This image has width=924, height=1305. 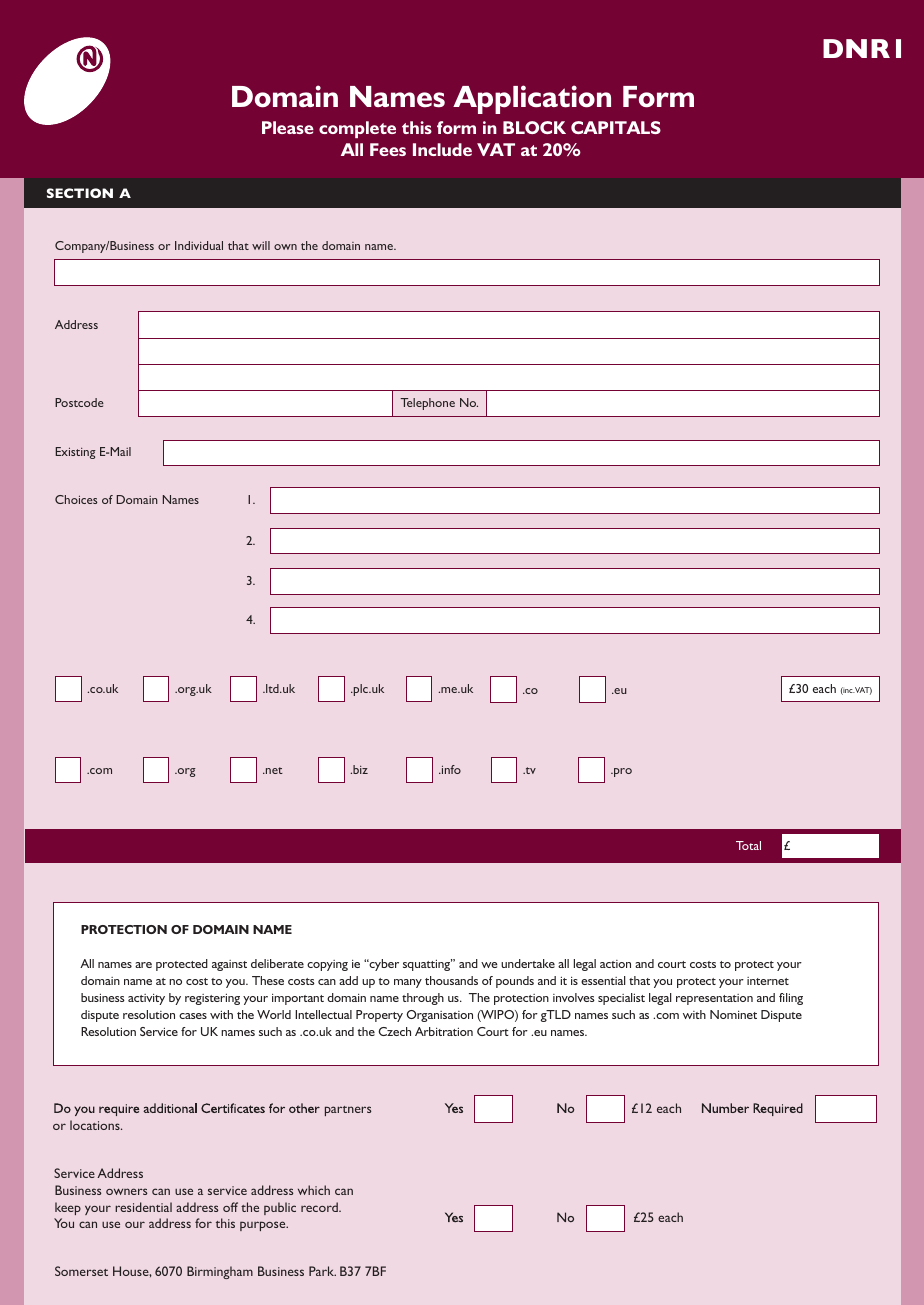 I want to click on Total, so click(x=748, y=845).
